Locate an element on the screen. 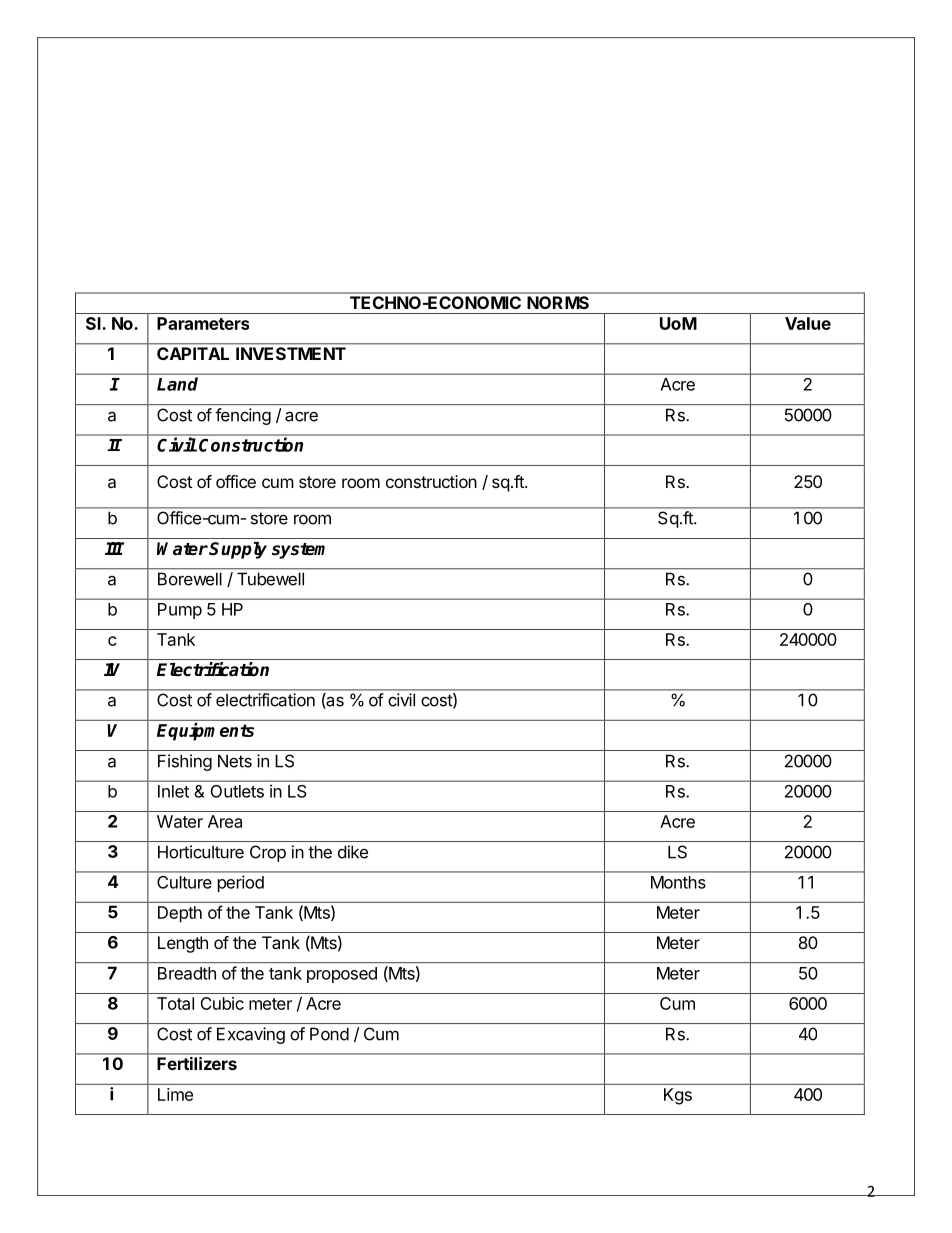  Fertilizers is located at coordinates (197, 1063).
